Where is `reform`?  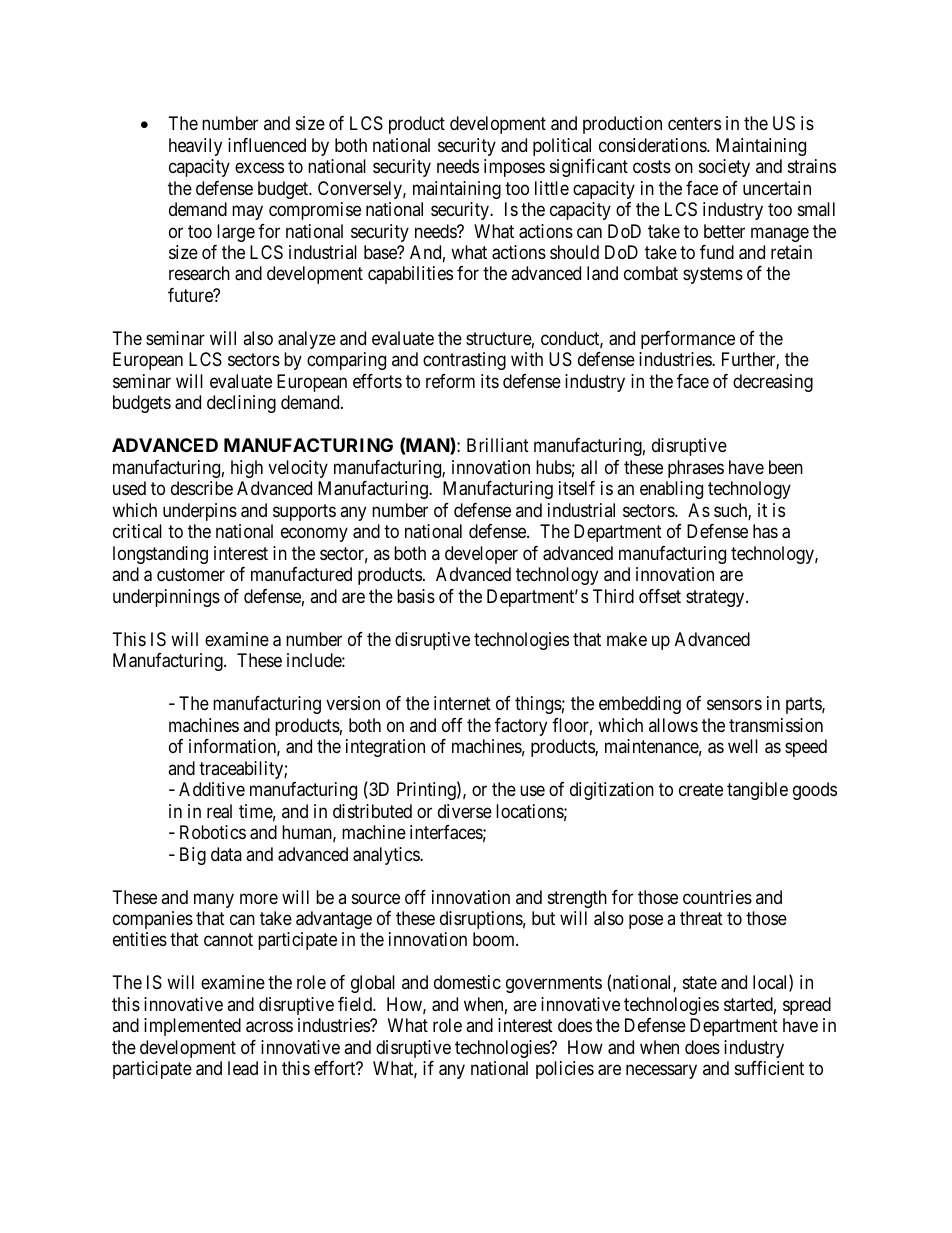
reform is located at coordinates (450, 381).
